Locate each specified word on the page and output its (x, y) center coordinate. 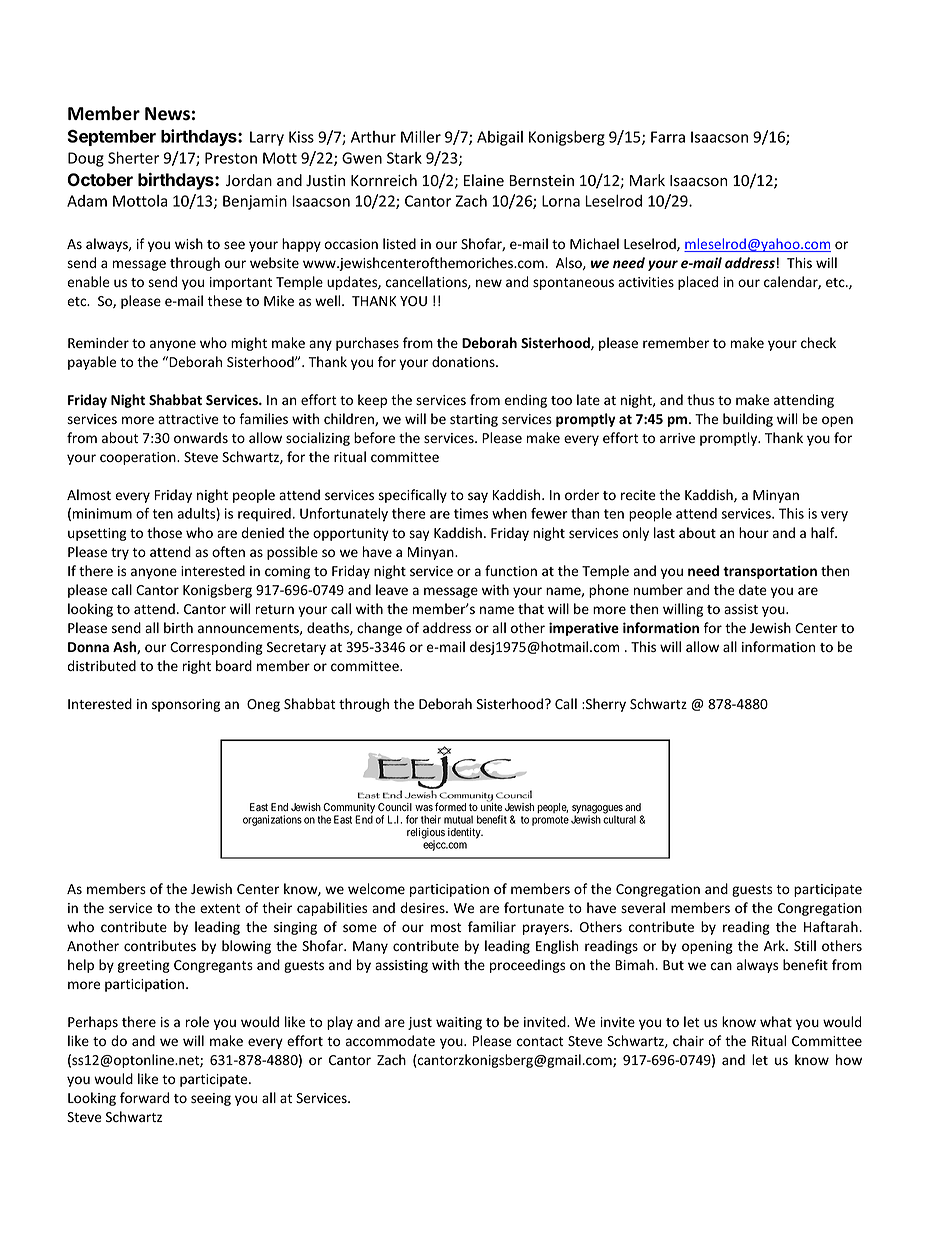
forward (144, 1098)
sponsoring (186, 705)
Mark (647, 180)
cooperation (139, 458)
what (776, 1021)
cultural (619, 819)
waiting (459, 1023)
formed (450, 806)
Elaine (484, 180)
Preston (231, 158)
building (748, 420)
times (471, 513)
